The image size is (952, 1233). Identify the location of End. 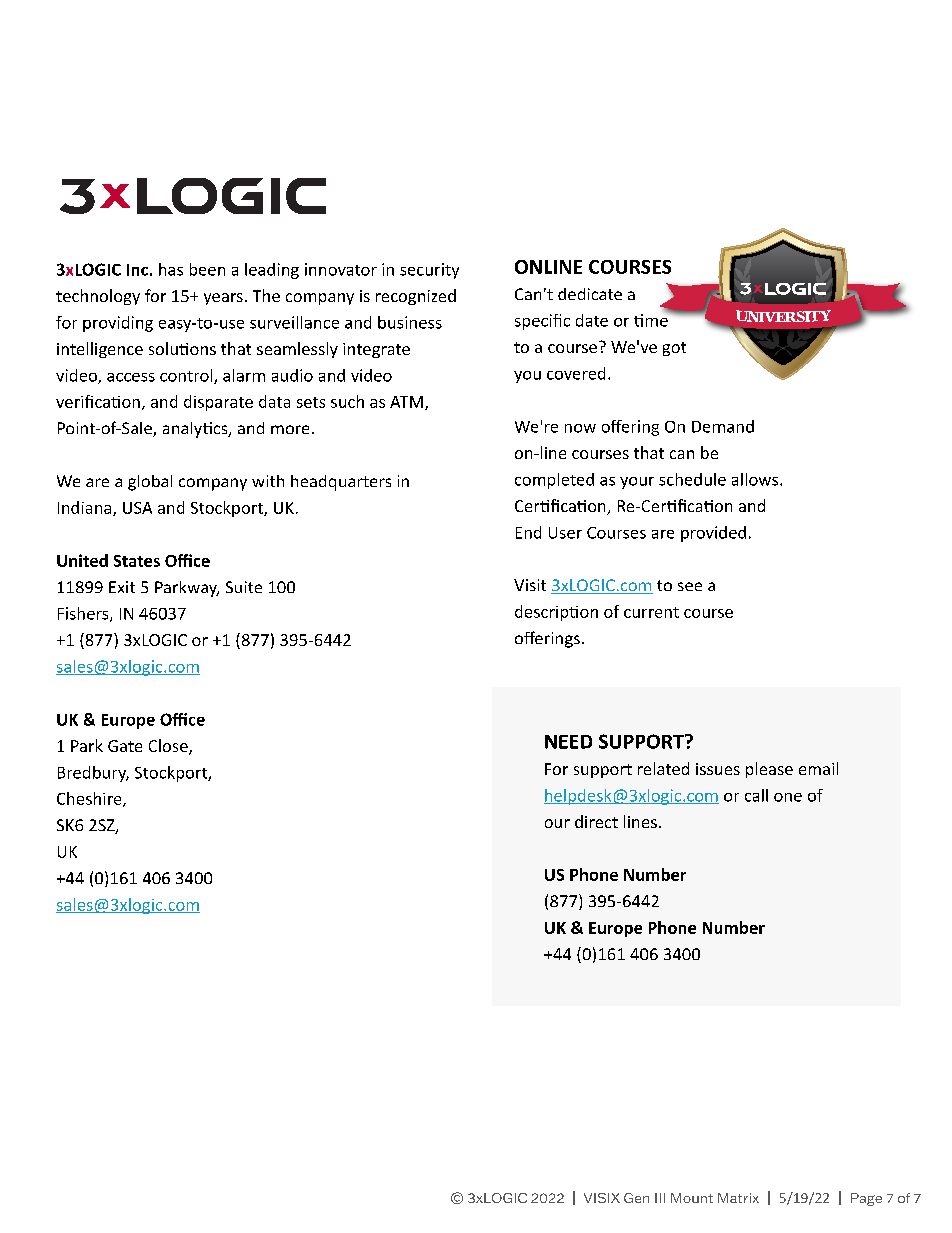
(528, 532).
